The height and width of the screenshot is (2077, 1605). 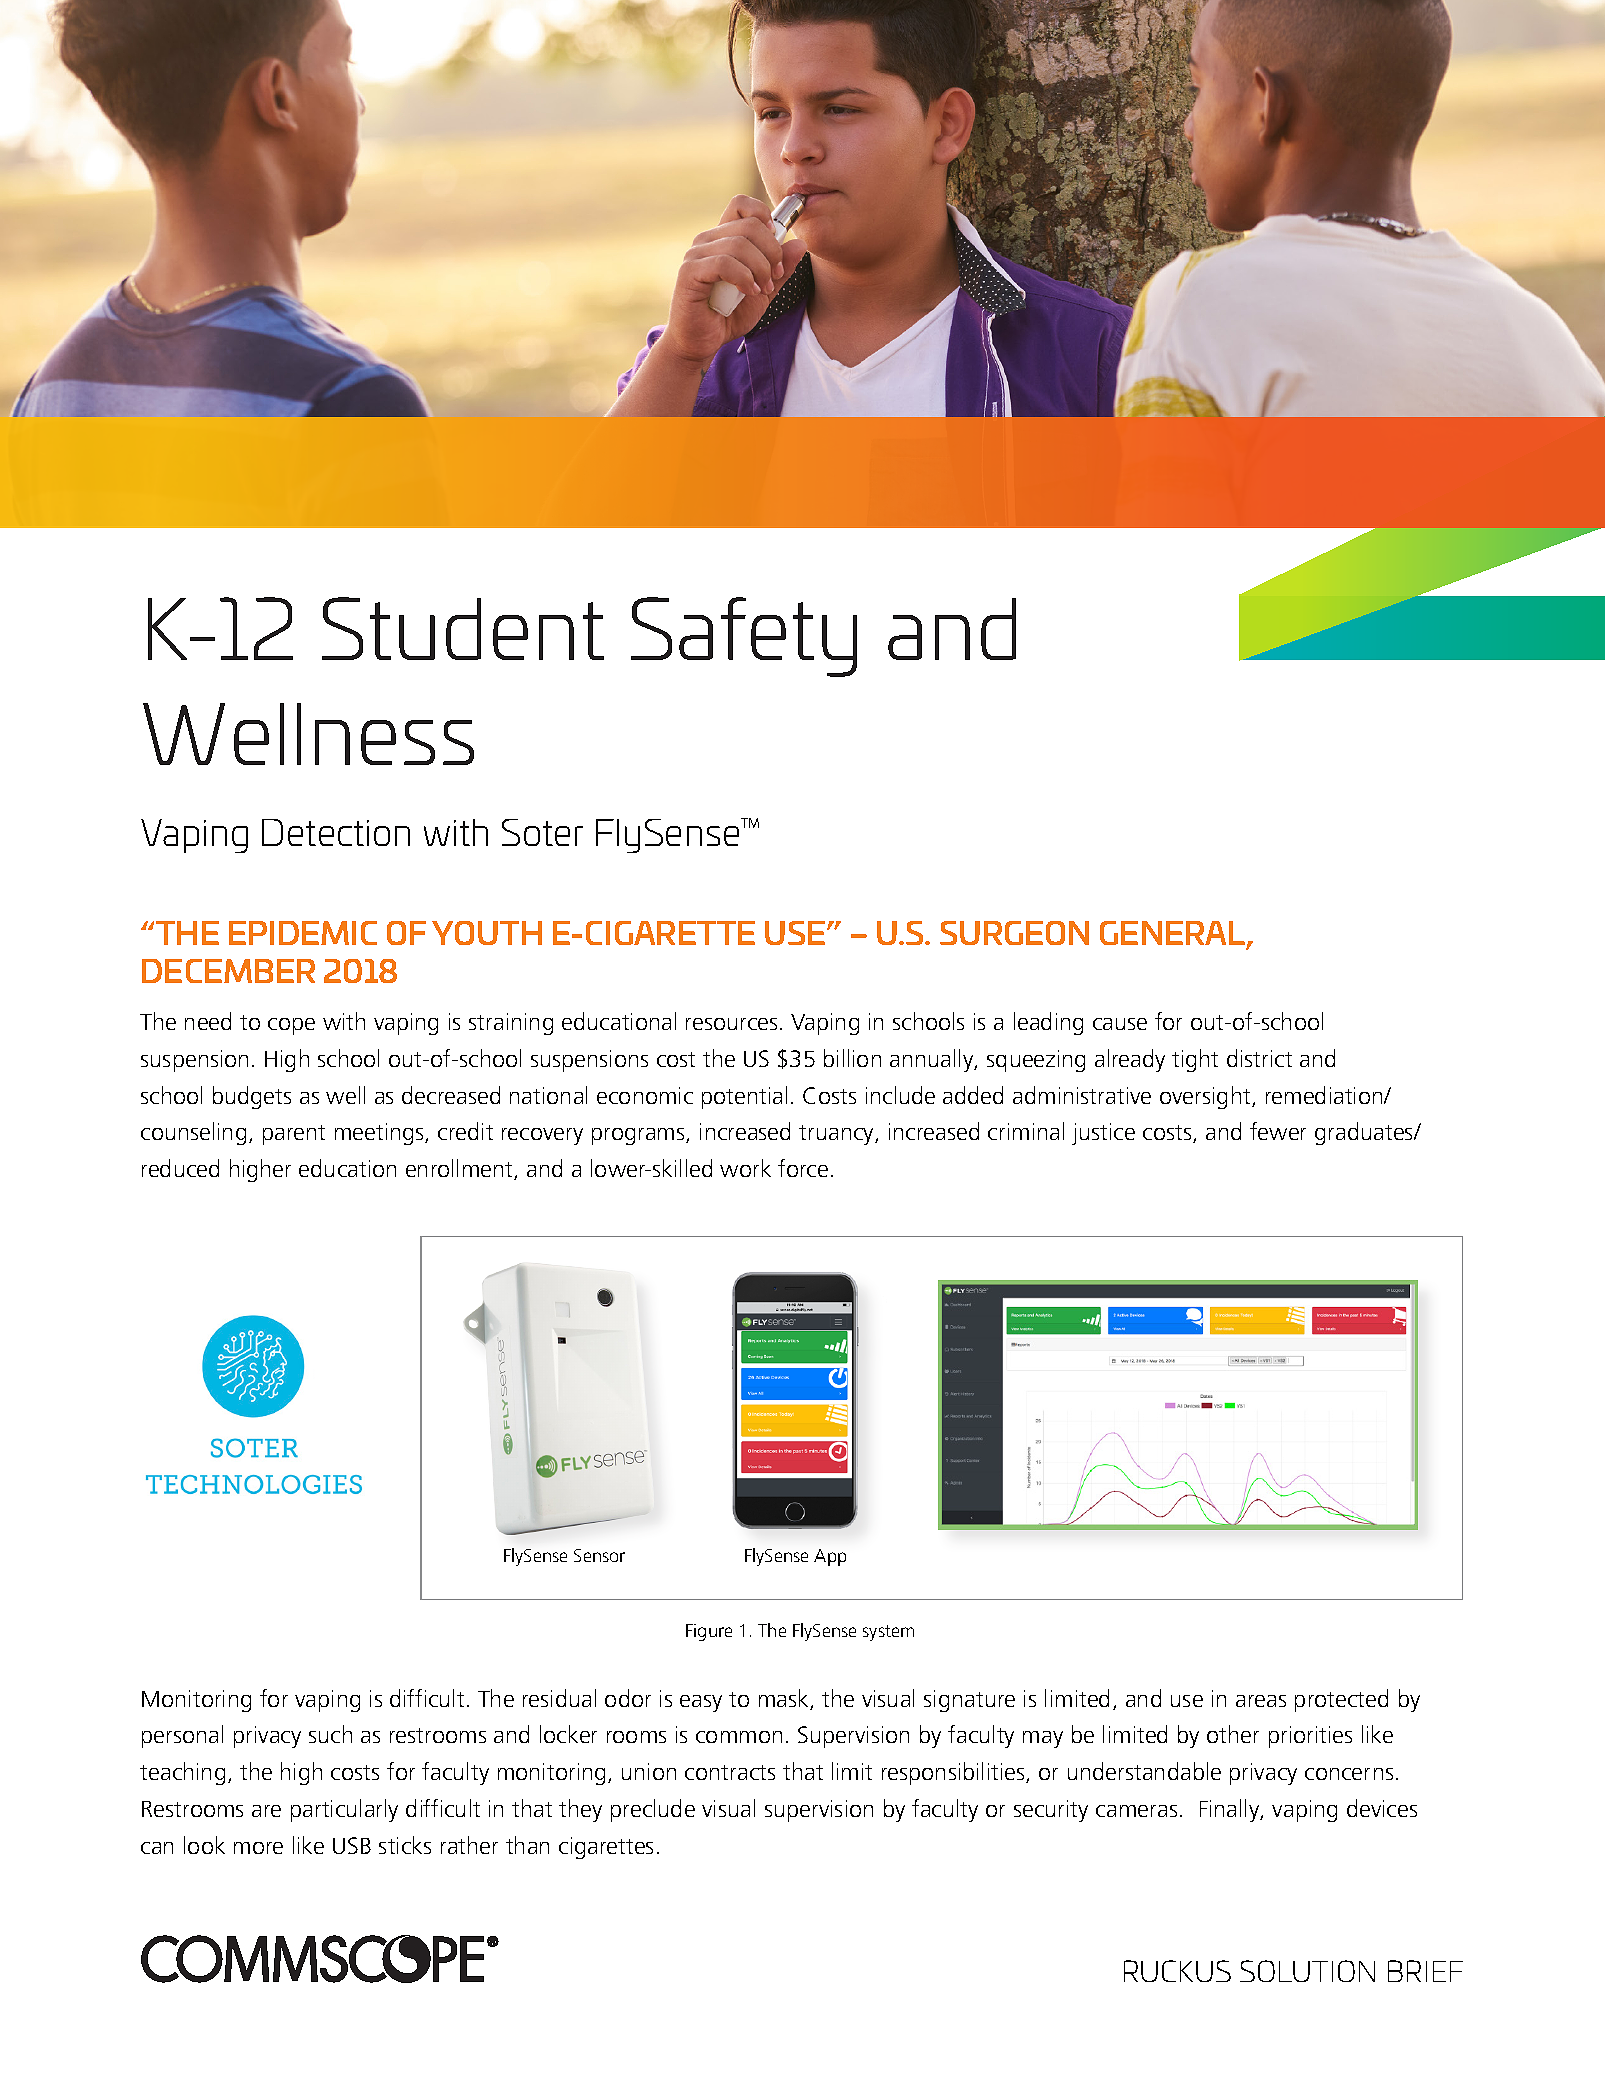 What do you see at coordinates (1307, 1971) in the screenshot?
I see `SOLUTION` at bounding box center [1307, 1971].
